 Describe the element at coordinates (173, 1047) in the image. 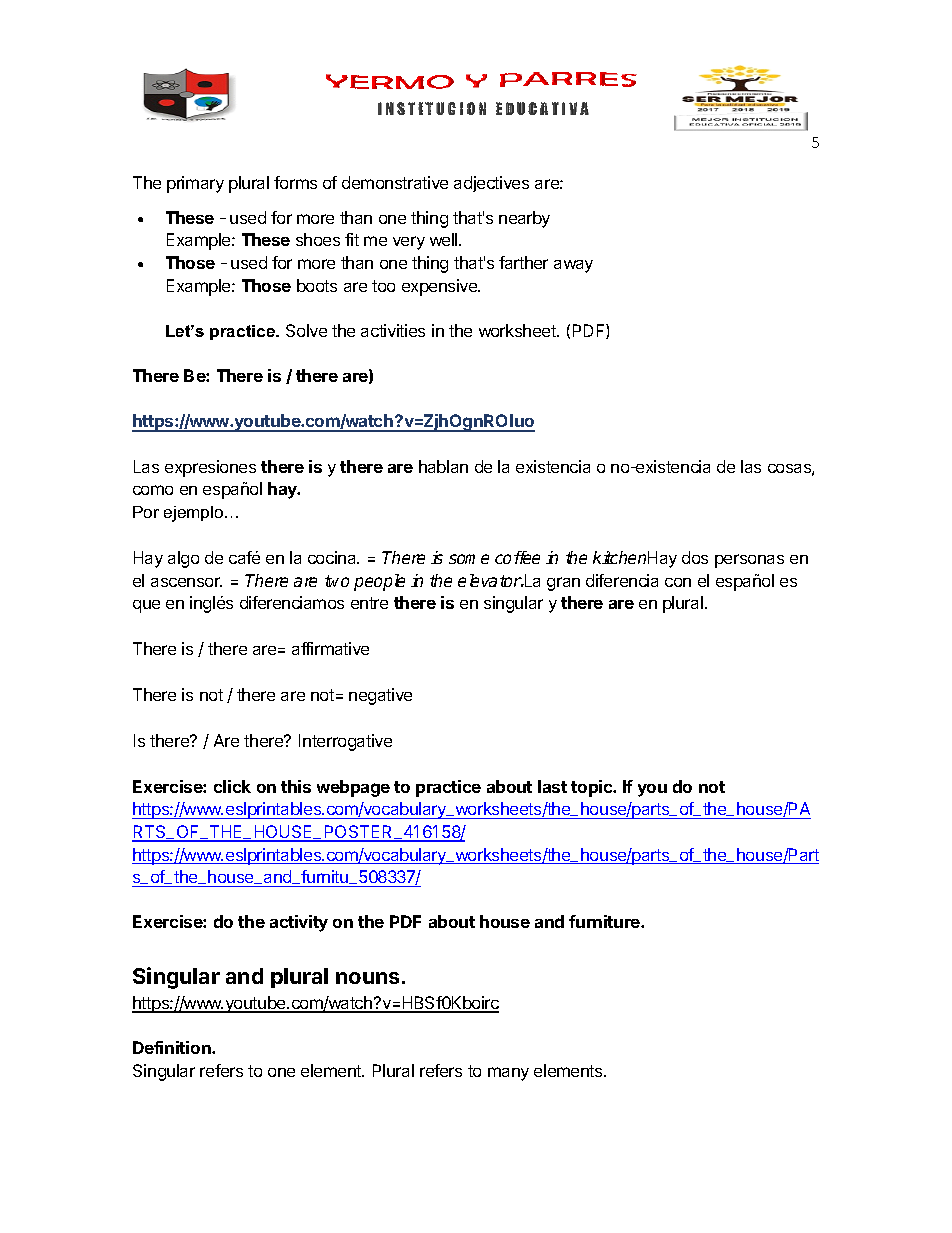

I see `Definition` at that location.
